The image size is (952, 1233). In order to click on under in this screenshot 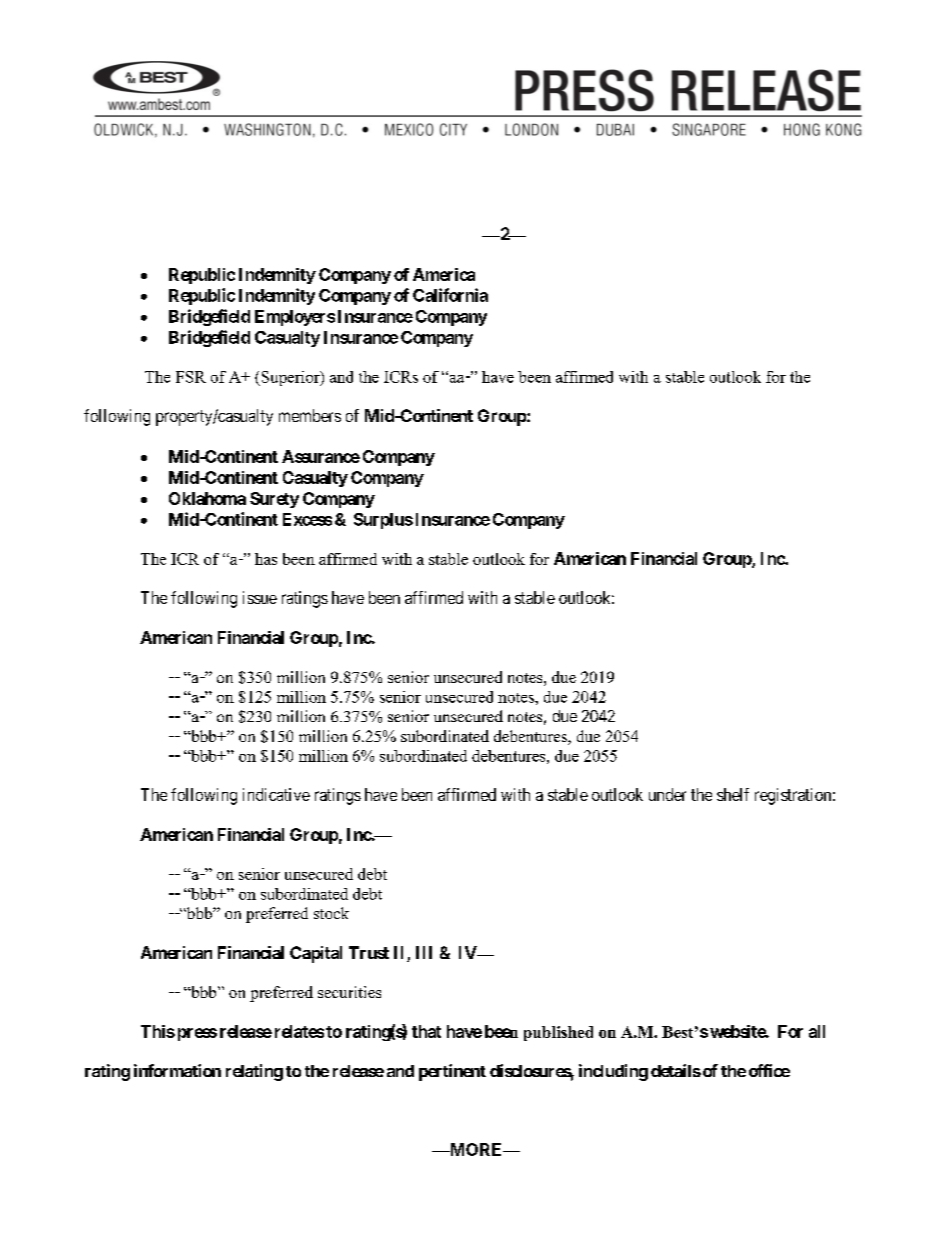, I will do `click(667, 794)`.
